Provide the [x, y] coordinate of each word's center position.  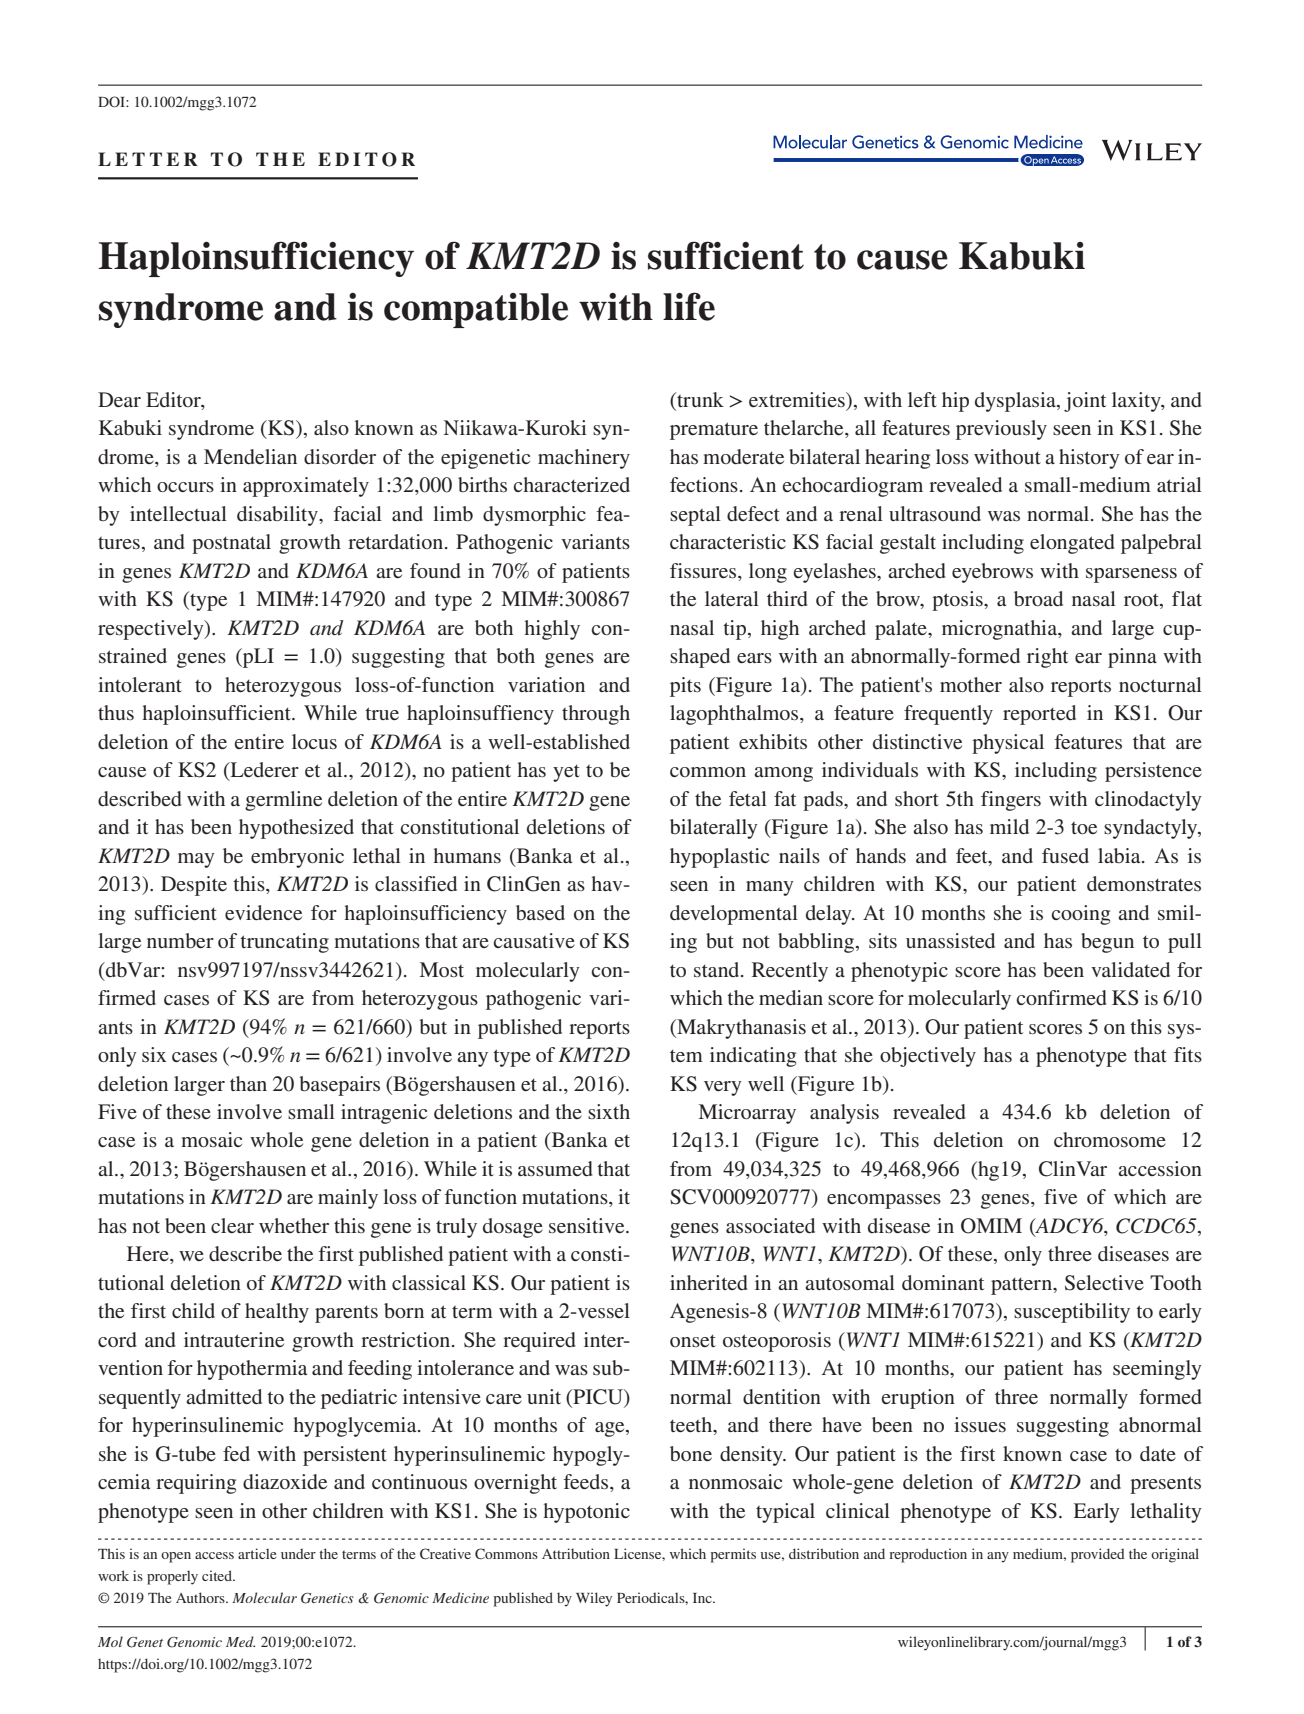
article [257, 1553]
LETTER [148, 159]
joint [1085, 402]
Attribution [576, 1553]
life [689, 306]
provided [1098, 1555]
